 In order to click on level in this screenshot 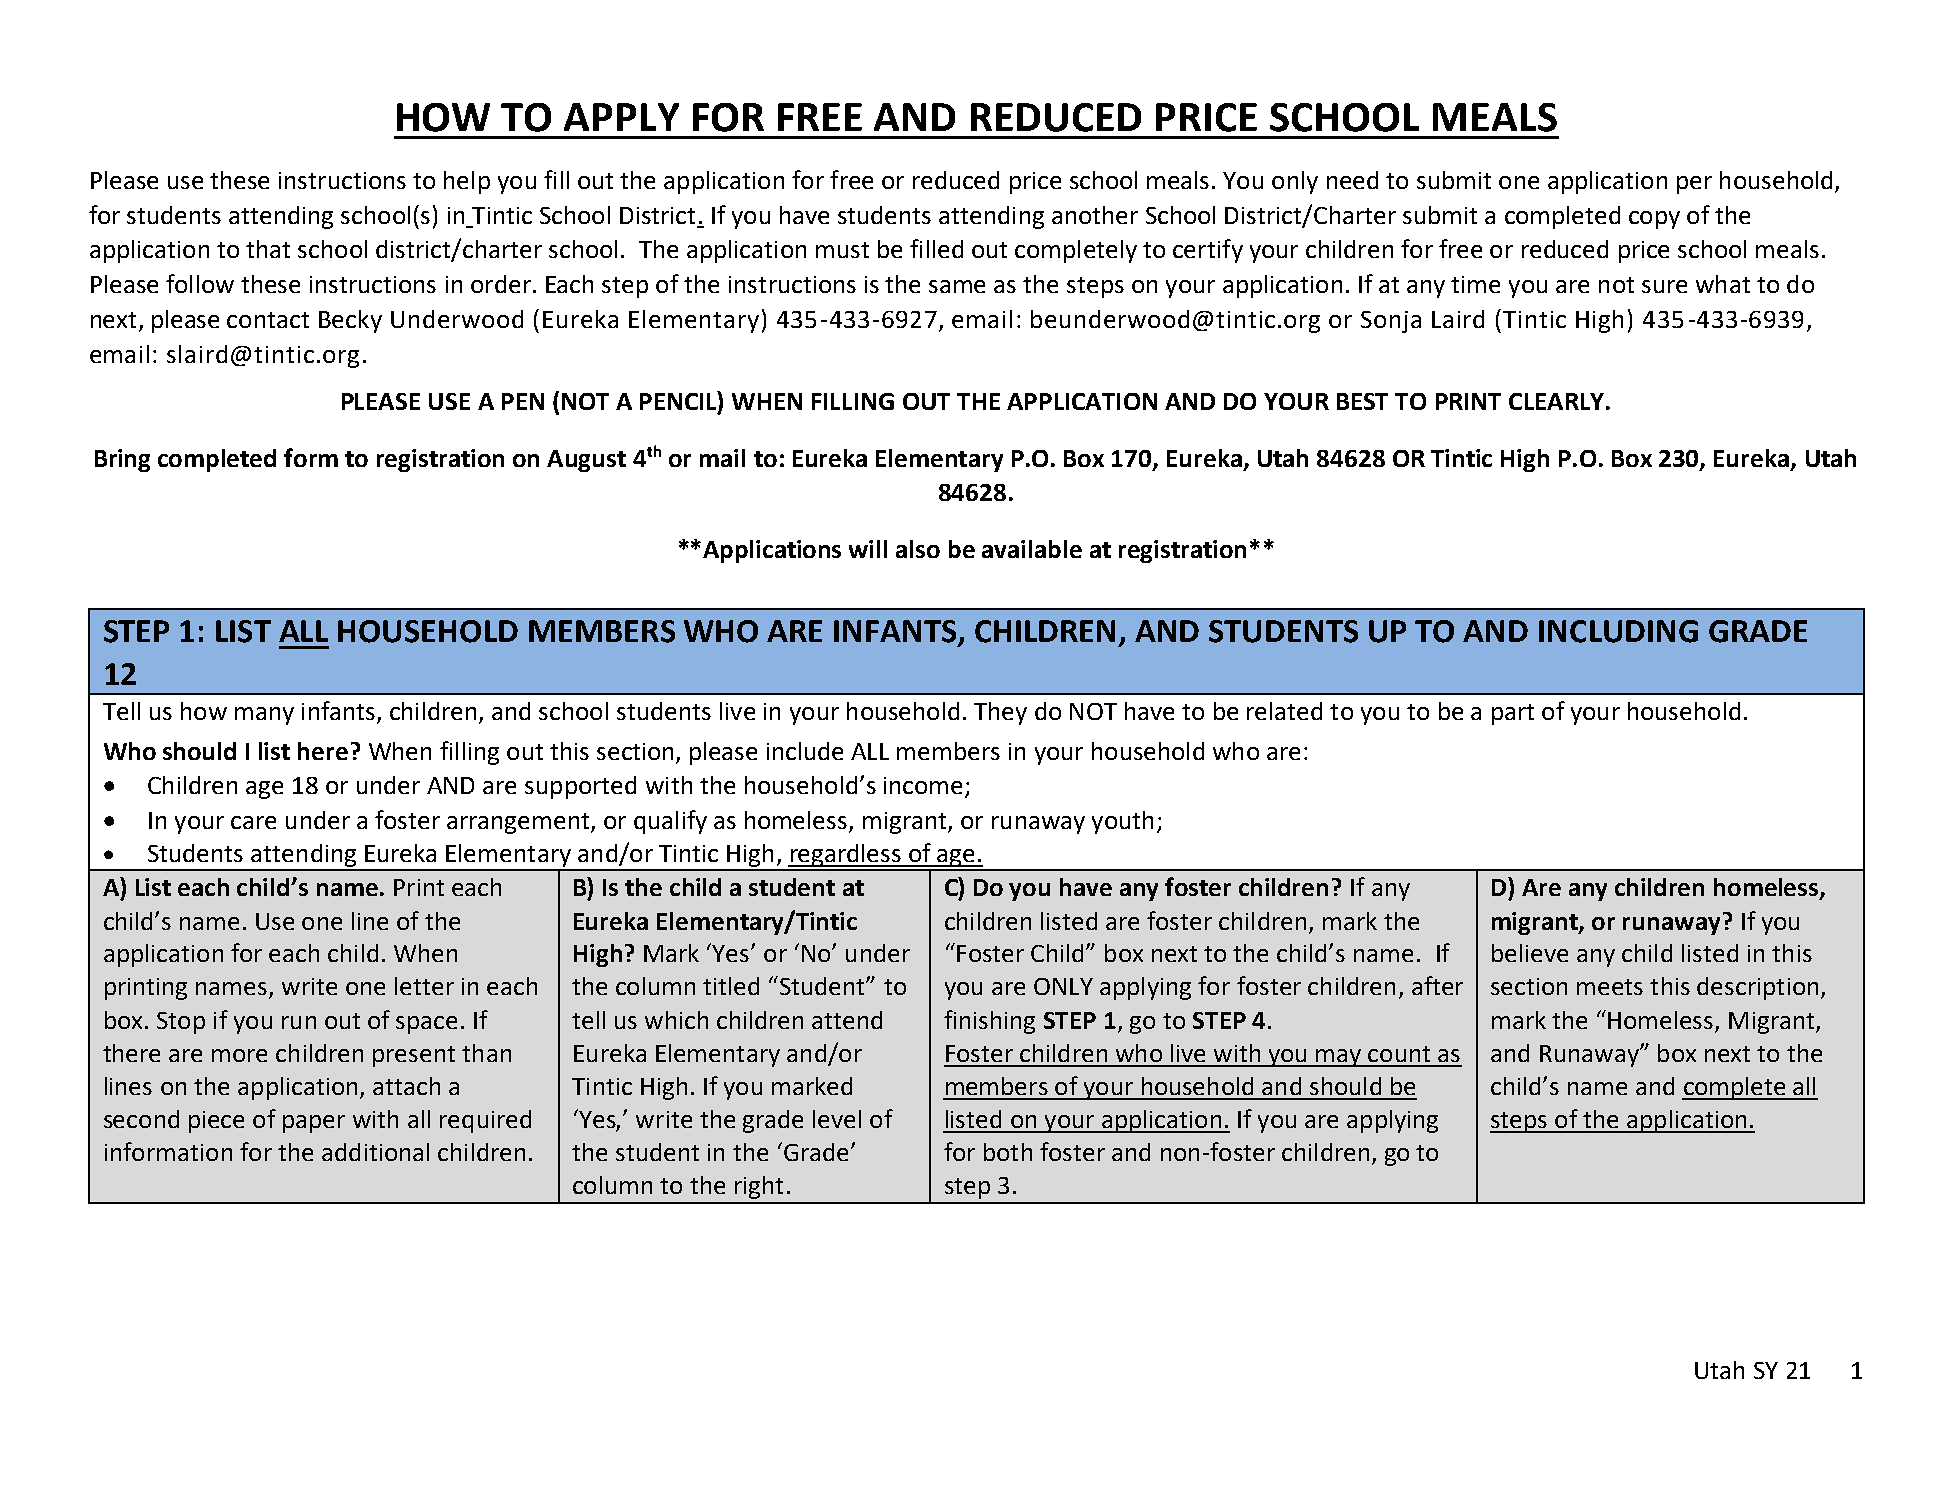, I will do `click(837, 1119)`.
